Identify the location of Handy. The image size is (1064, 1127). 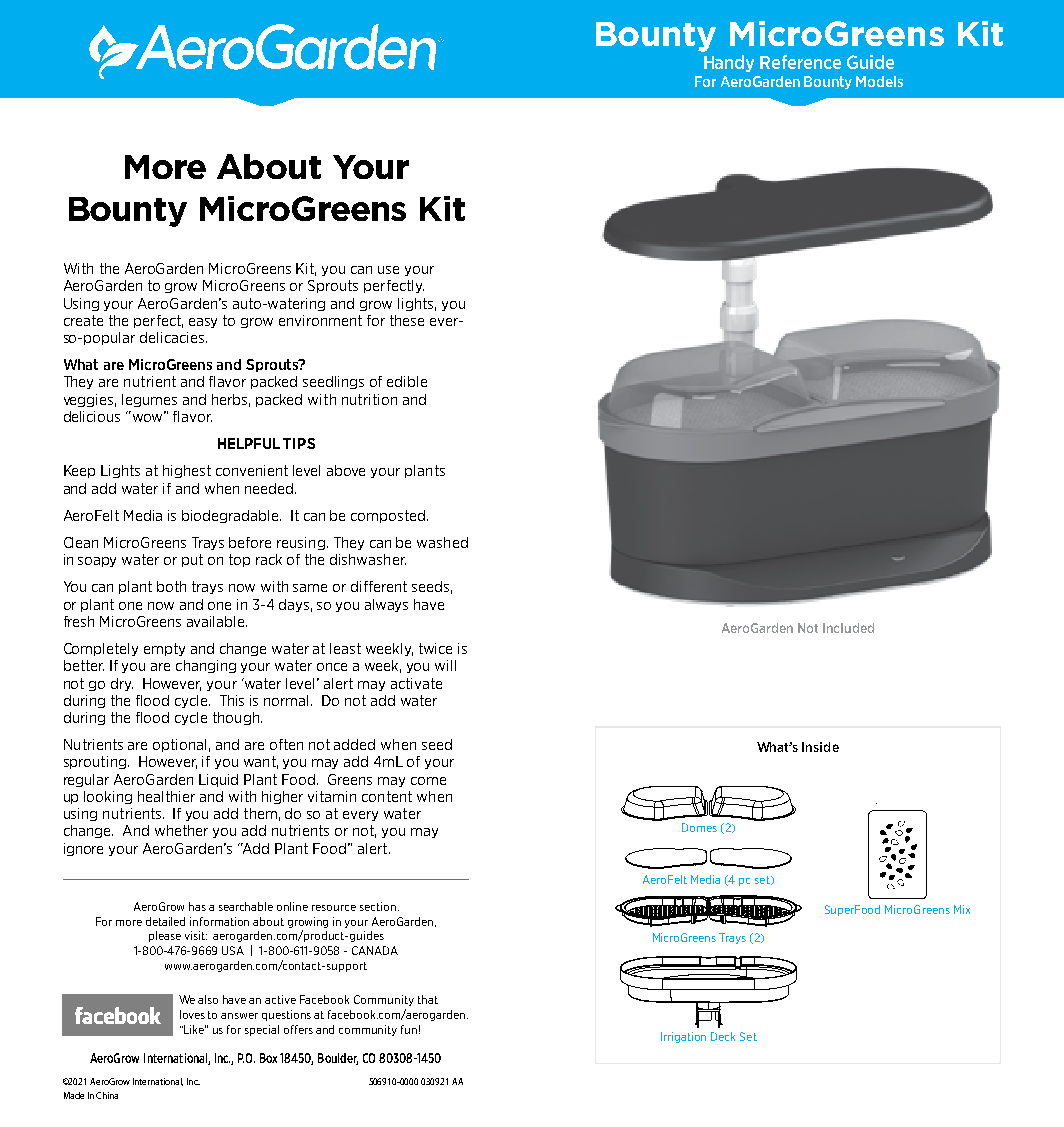
(729, 63).
